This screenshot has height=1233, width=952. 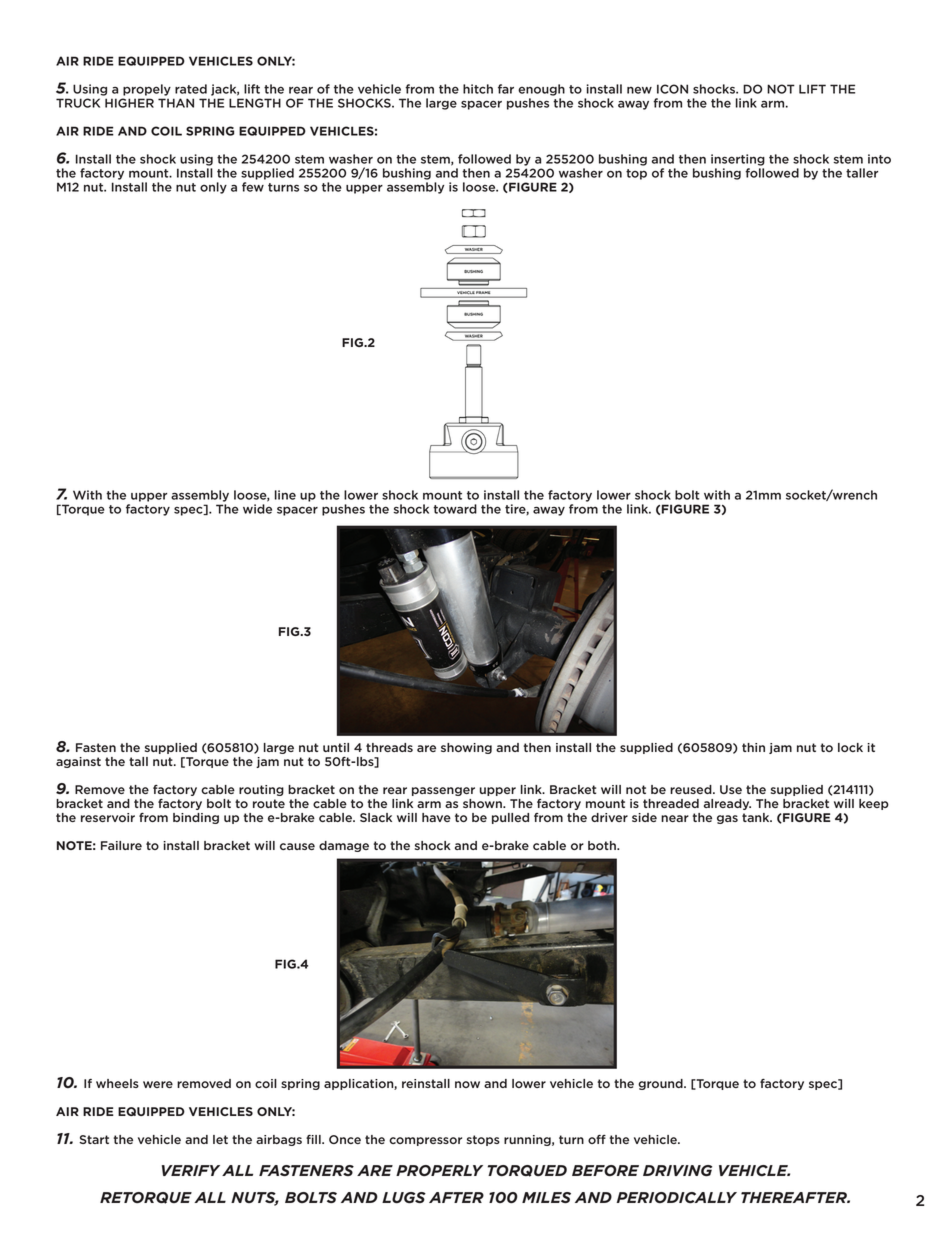 I want to click on tank, so click(x=757, y=817).
